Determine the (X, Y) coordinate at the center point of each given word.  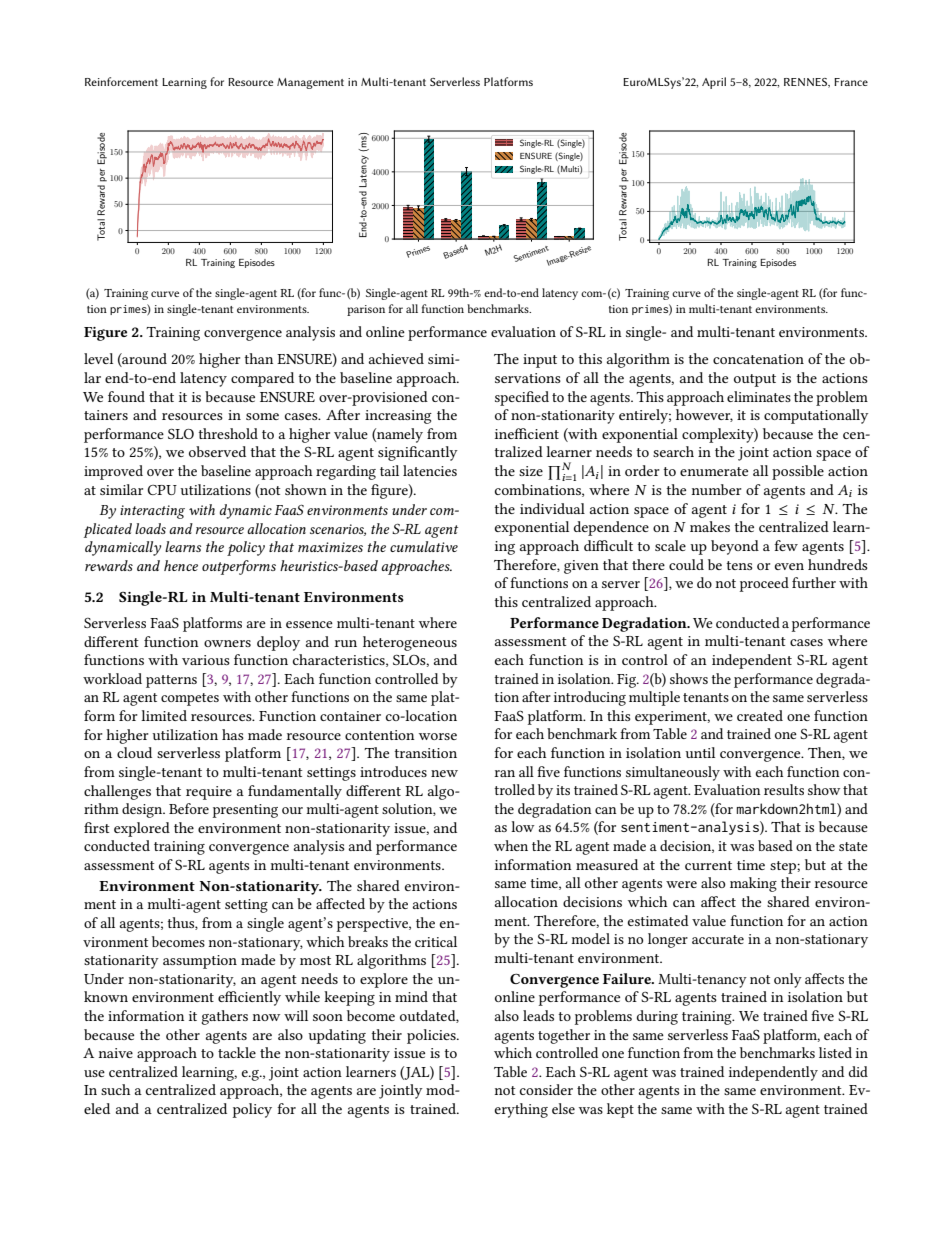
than (258, 358)
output (755, 380)
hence (181, 565)
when (511, 845)
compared (262, 379)
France (851, 82)
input (540, 361)
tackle (237, 1052)
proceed (764, 584)
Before (189, 808)
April (714, 83)
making (753, 884)
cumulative (424, 546)
